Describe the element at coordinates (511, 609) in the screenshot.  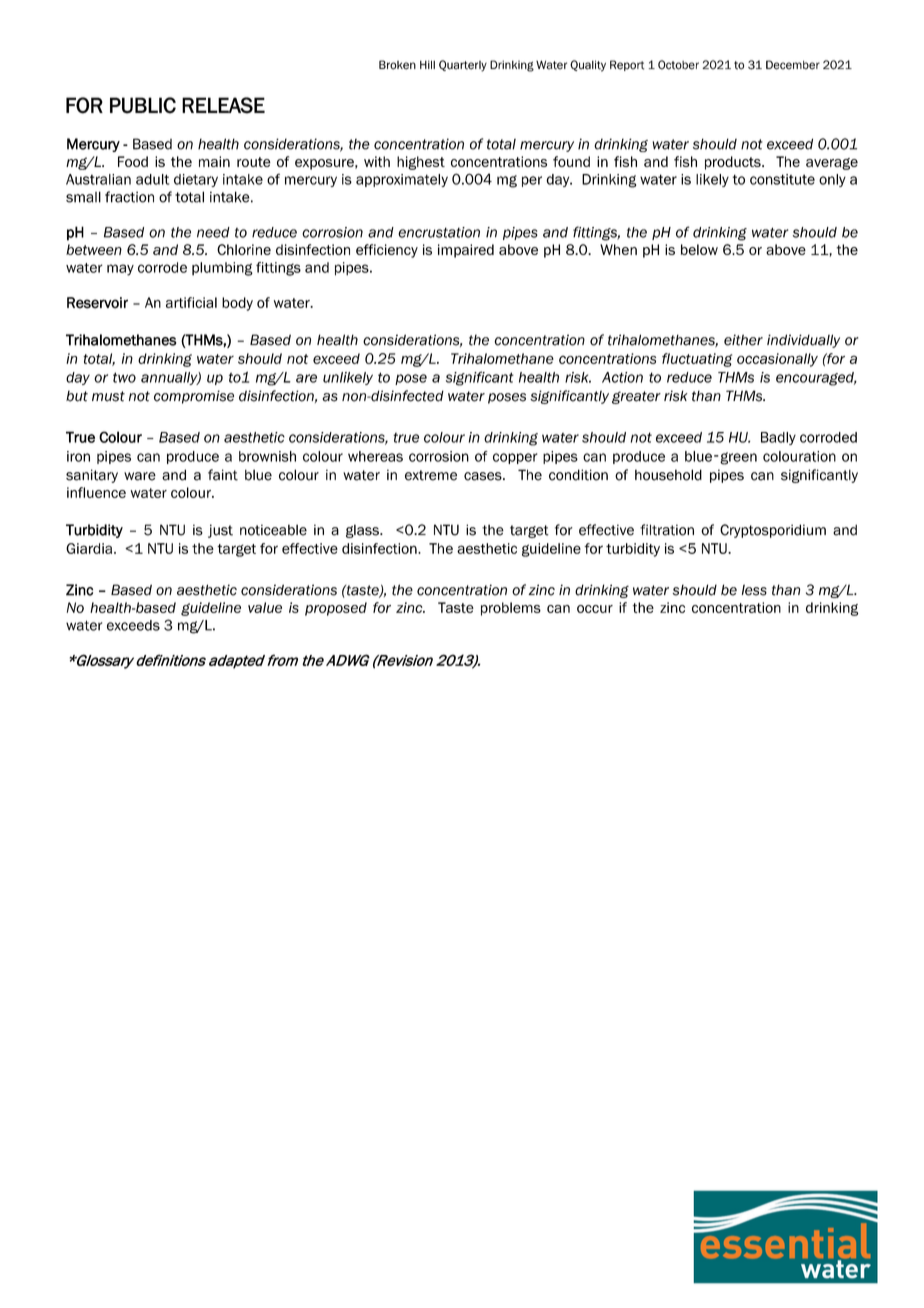
I see `problems` at that location.
